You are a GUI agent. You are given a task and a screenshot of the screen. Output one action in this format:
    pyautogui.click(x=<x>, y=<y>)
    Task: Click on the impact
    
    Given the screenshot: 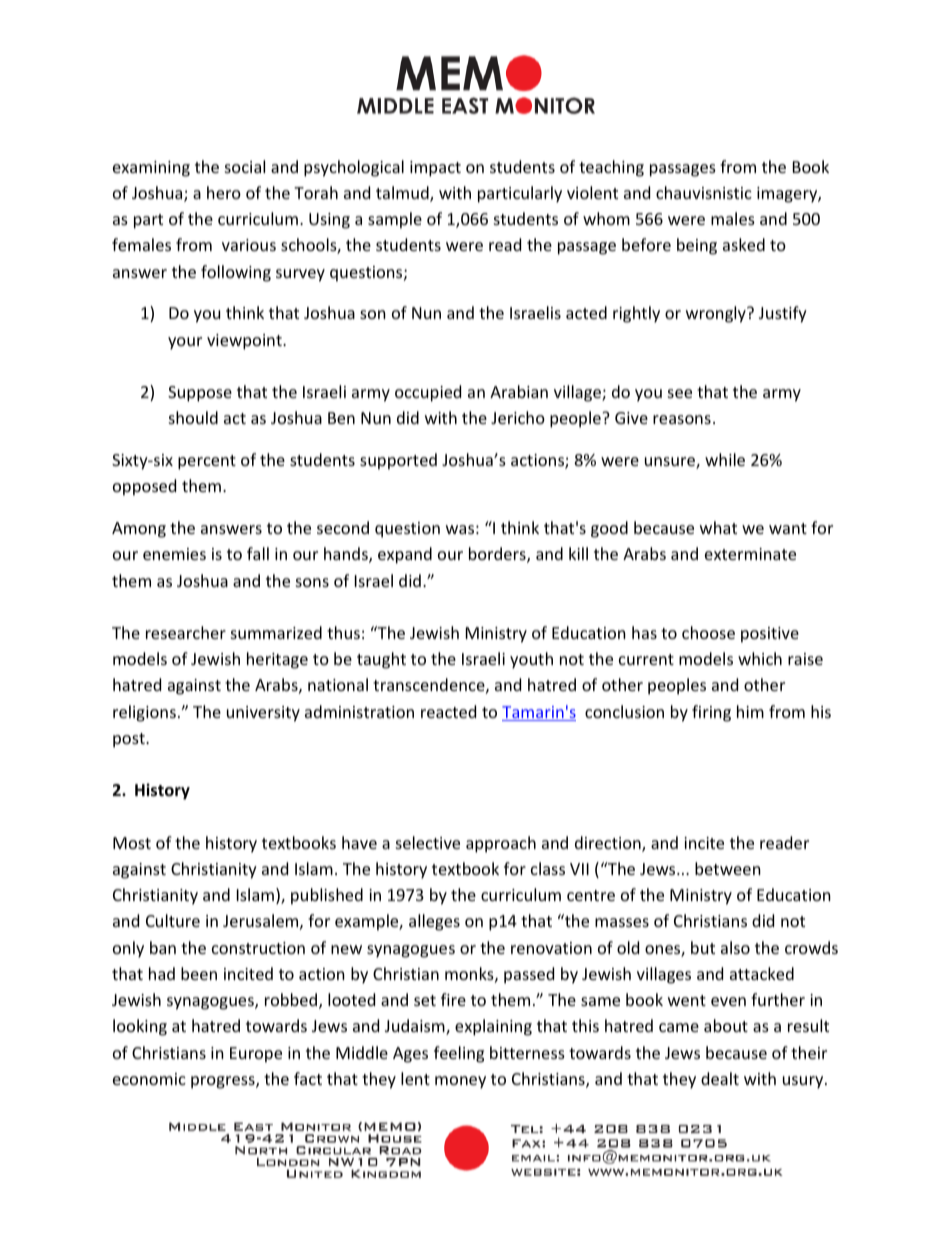 What is the action you would take?
    pyautogui.click(x=435, y=169)
